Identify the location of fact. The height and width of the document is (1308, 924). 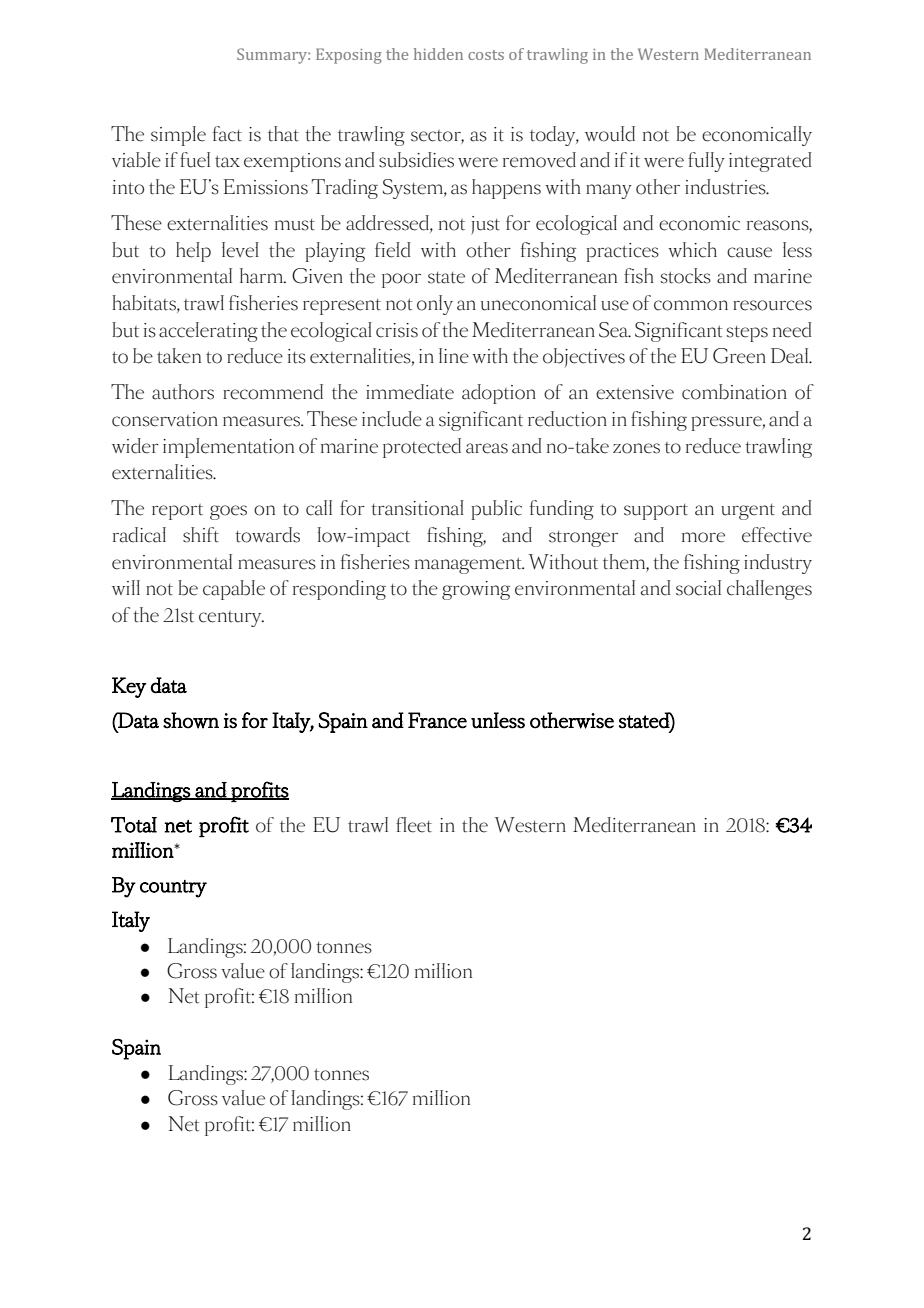
(227, 134).
